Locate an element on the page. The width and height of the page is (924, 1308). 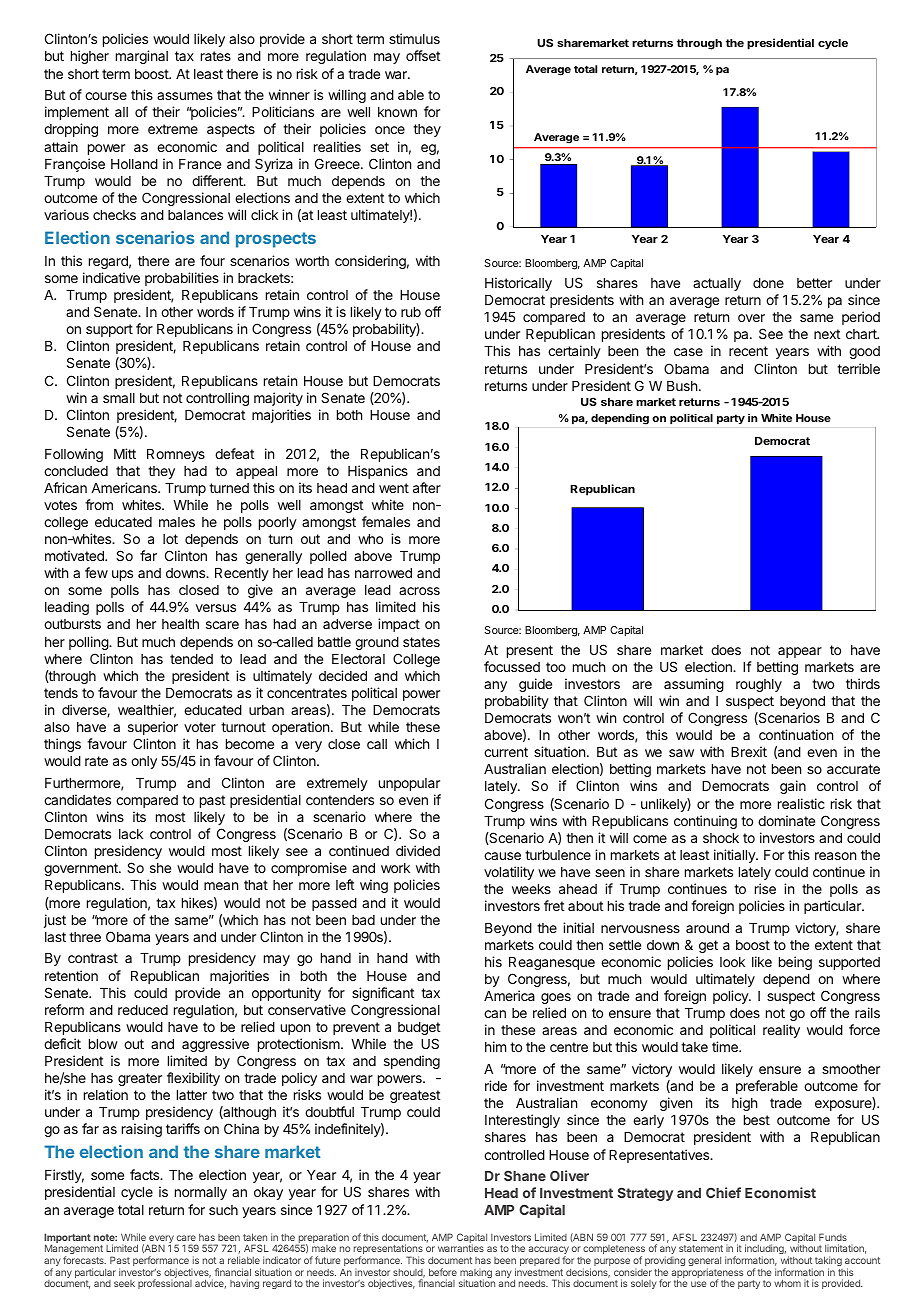
rise is located at coordinates (765, 888).
